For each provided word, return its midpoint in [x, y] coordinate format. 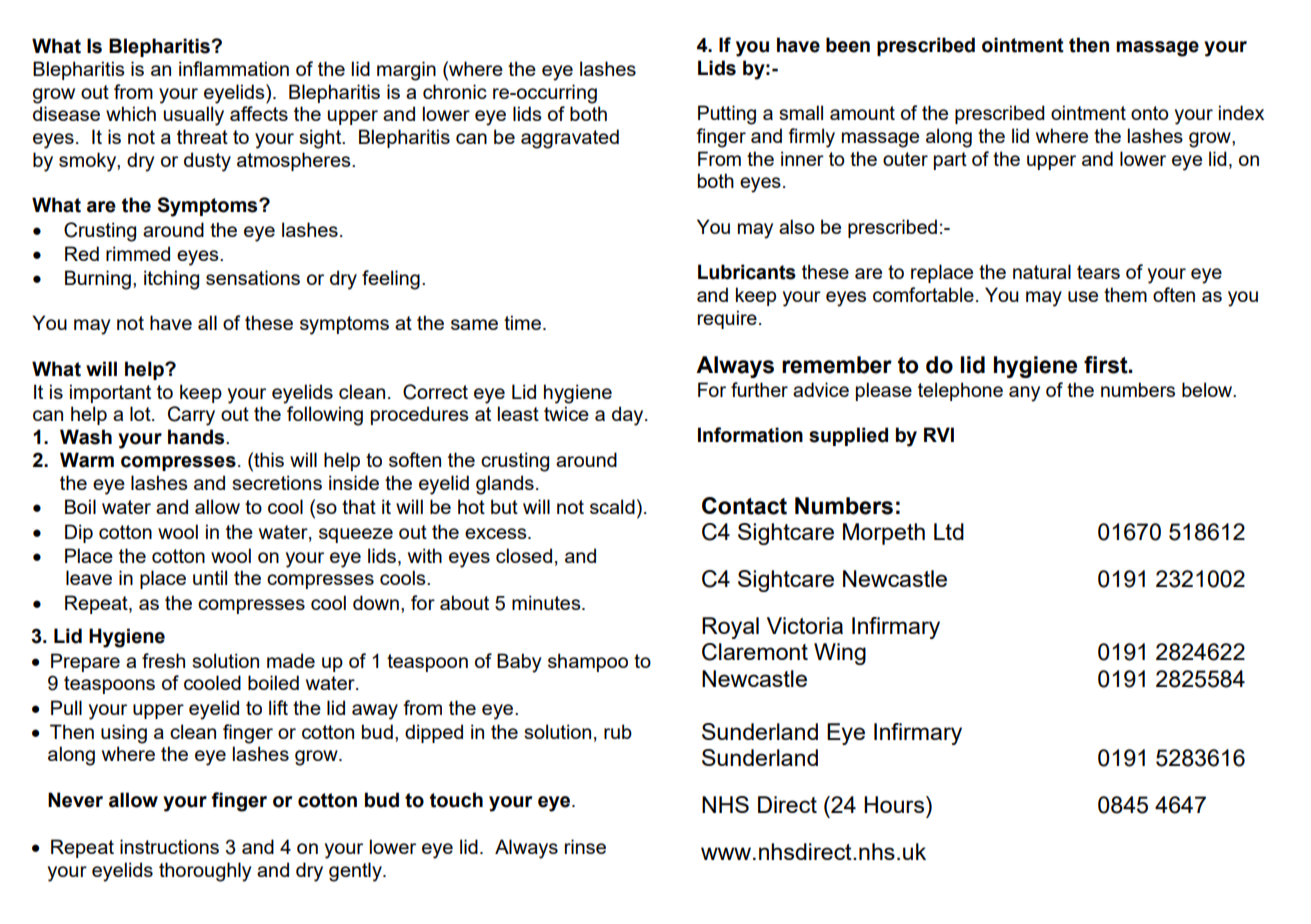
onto [1150, 113]
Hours [894, 804]
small [801, 112]
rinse [585, 846]
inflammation [234, 68]
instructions [169, 846]
